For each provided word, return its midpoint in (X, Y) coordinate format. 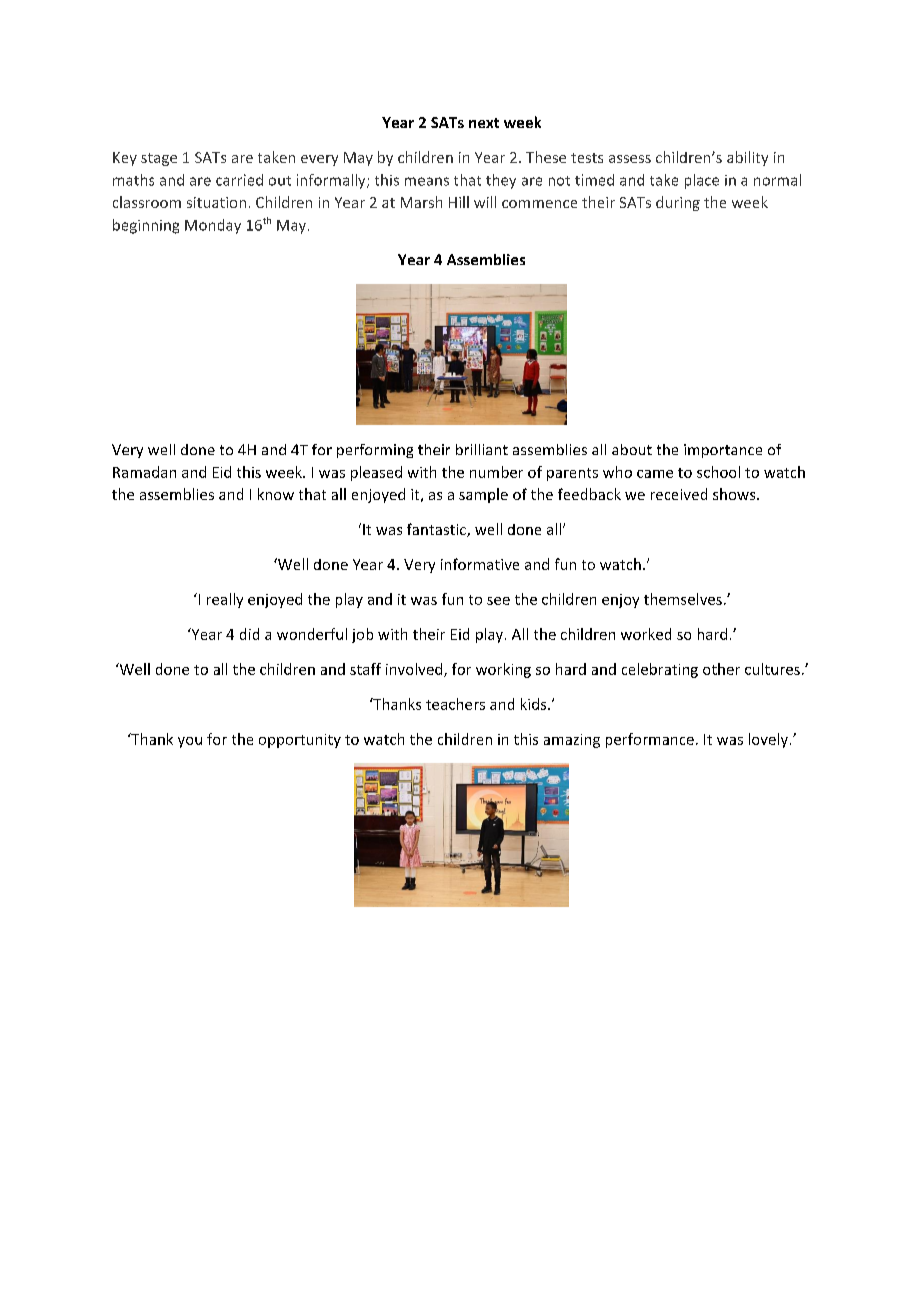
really (225, 600)
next (484, 123)
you (190, 742)
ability (747, 158)
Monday (213, 226)
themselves (683, 599)
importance (723, 451)
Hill (459, 202)
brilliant (482, 449)
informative (480, 564)
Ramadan (144, 472)
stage (159, 159)
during (678, 203)
